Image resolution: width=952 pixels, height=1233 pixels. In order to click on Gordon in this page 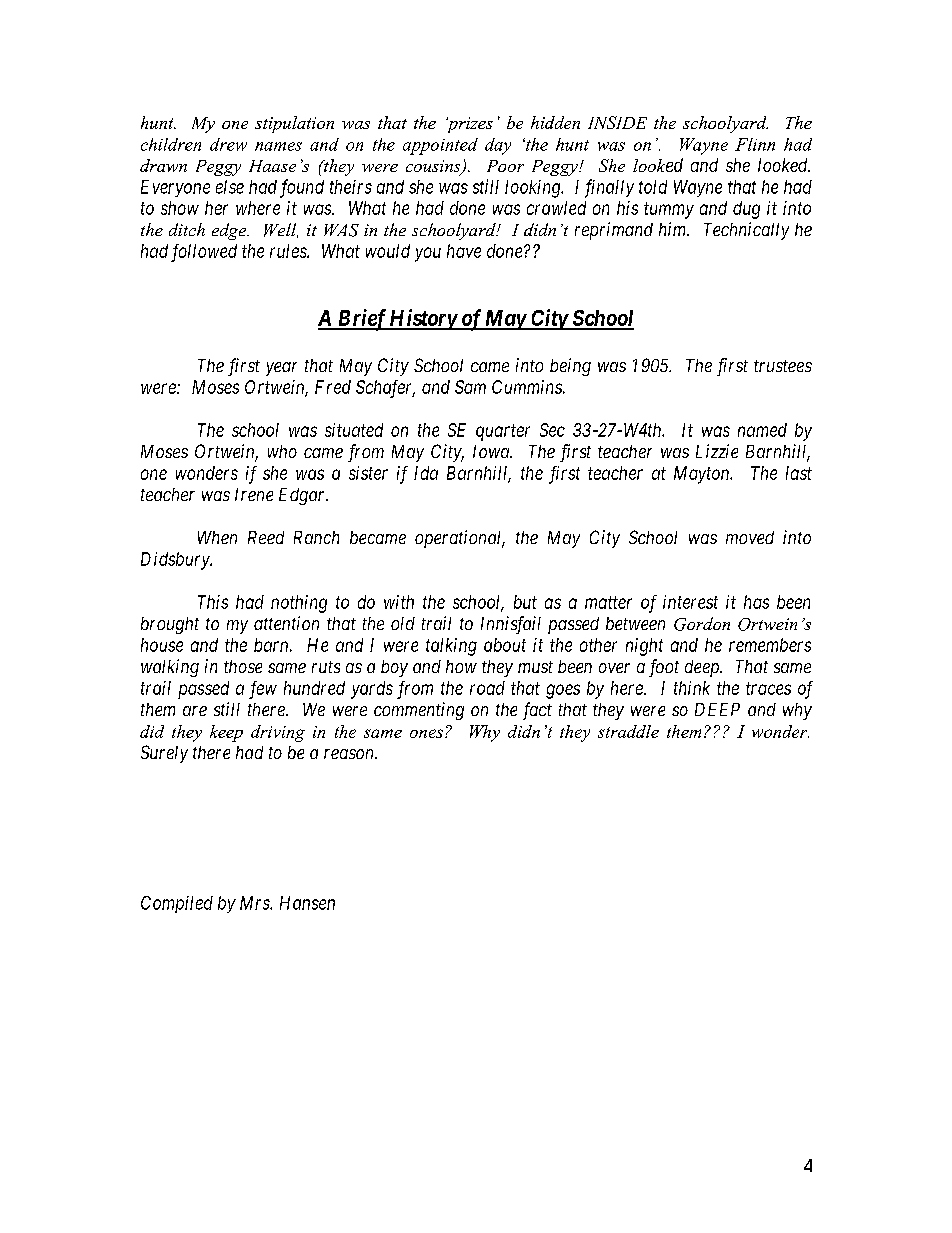, I will do `click(702, 624)`.
